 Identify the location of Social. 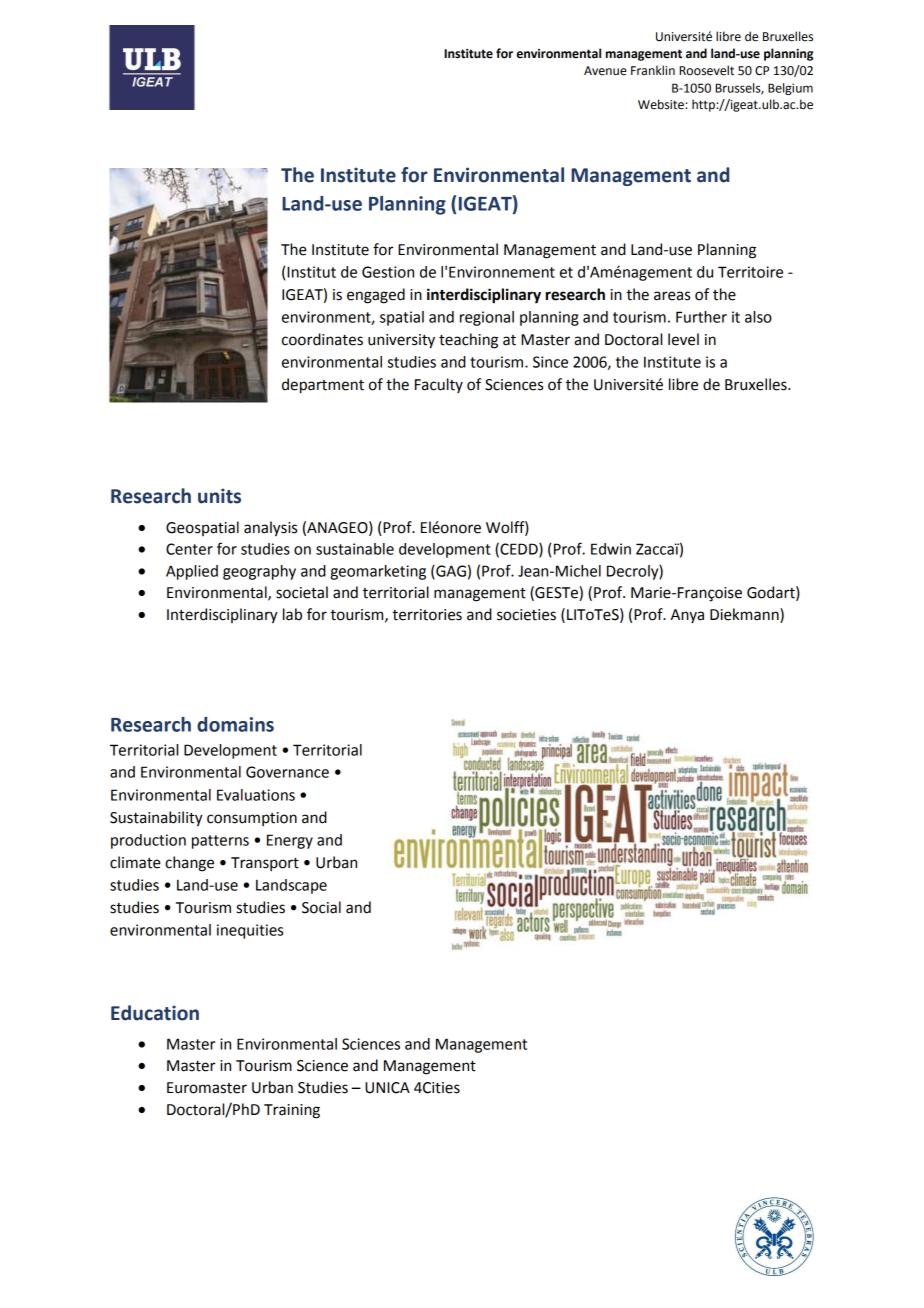
(321, 907).
